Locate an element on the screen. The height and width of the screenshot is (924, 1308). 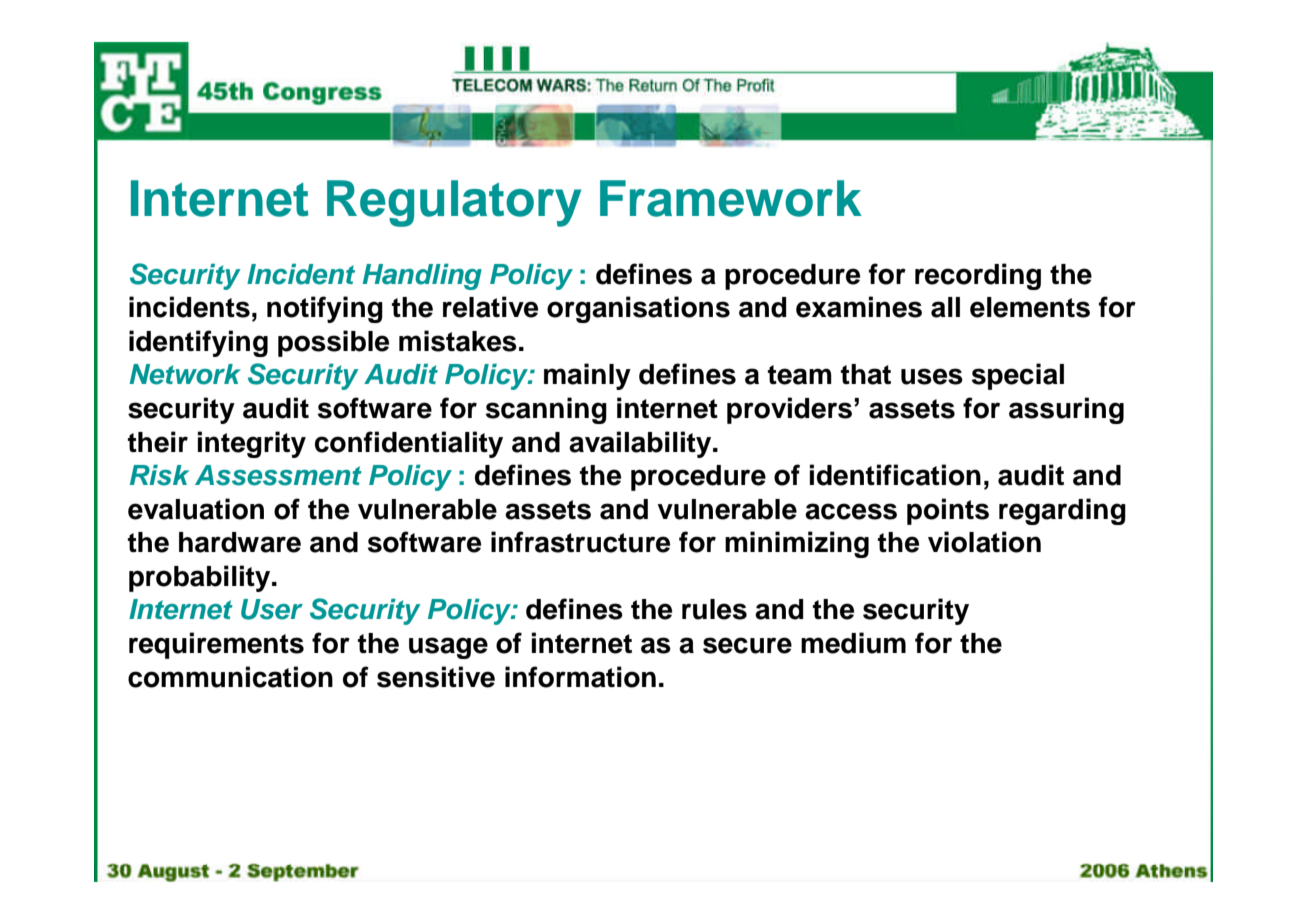
probability is located at coordinates (201, 578).
